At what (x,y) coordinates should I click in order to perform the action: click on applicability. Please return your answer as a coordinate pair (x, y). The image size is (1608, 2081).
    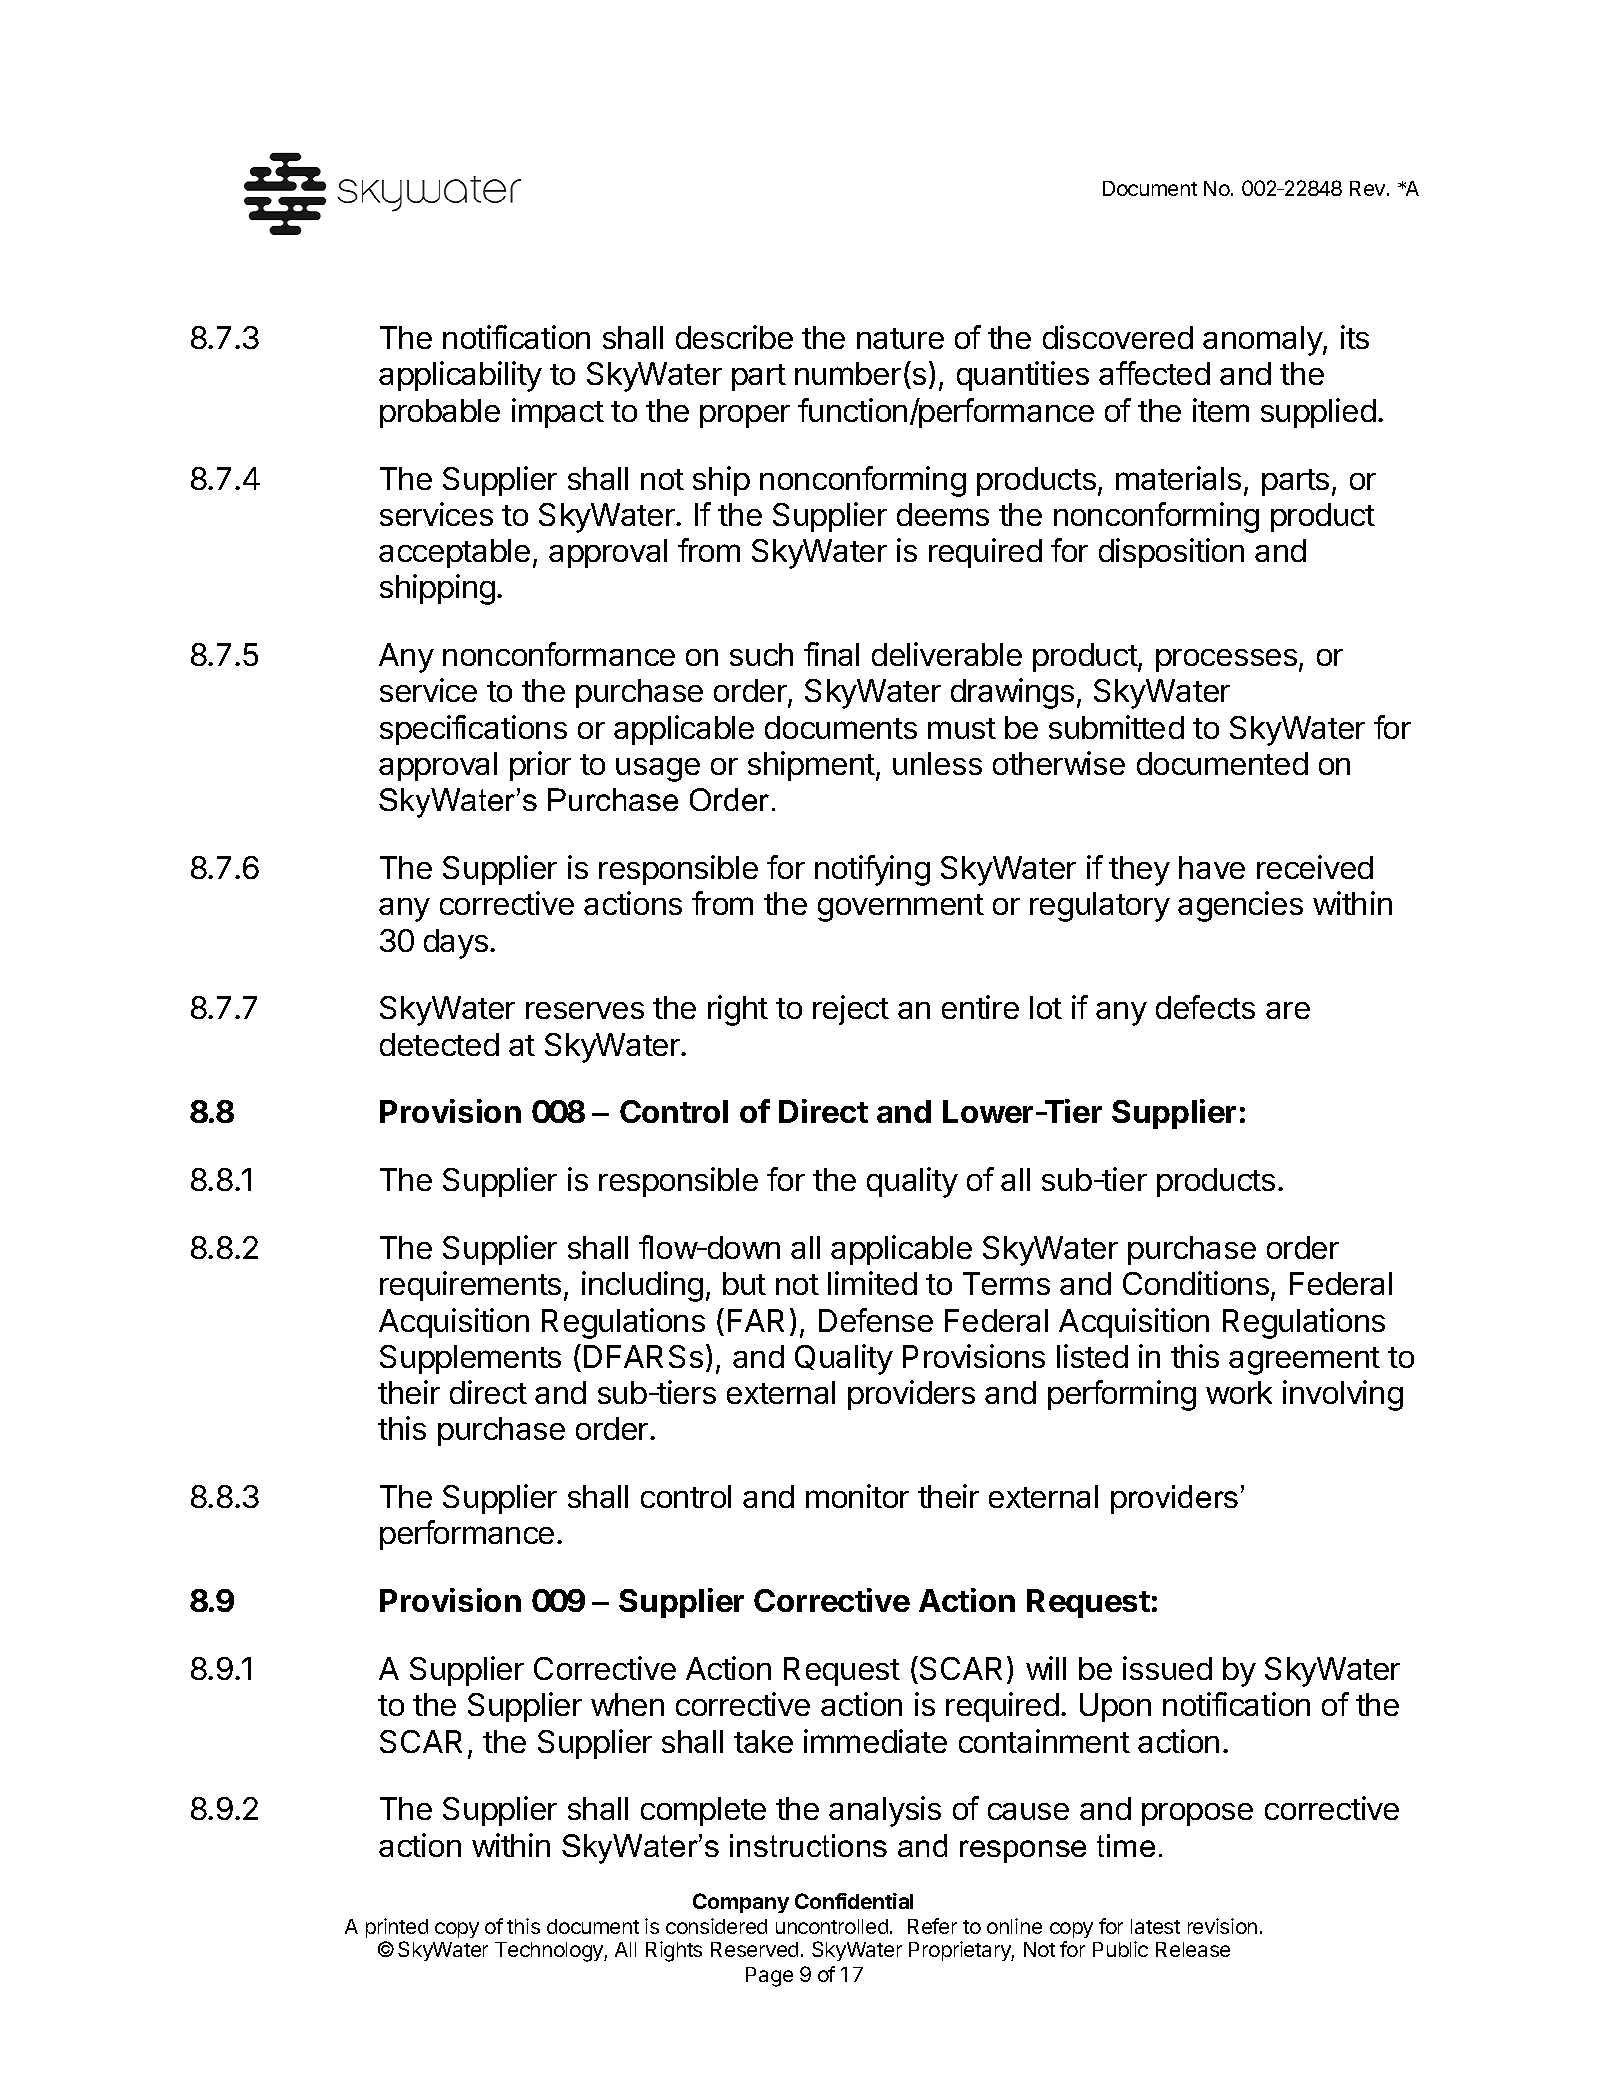
    Looking at the image, I should click on (460, 376).
